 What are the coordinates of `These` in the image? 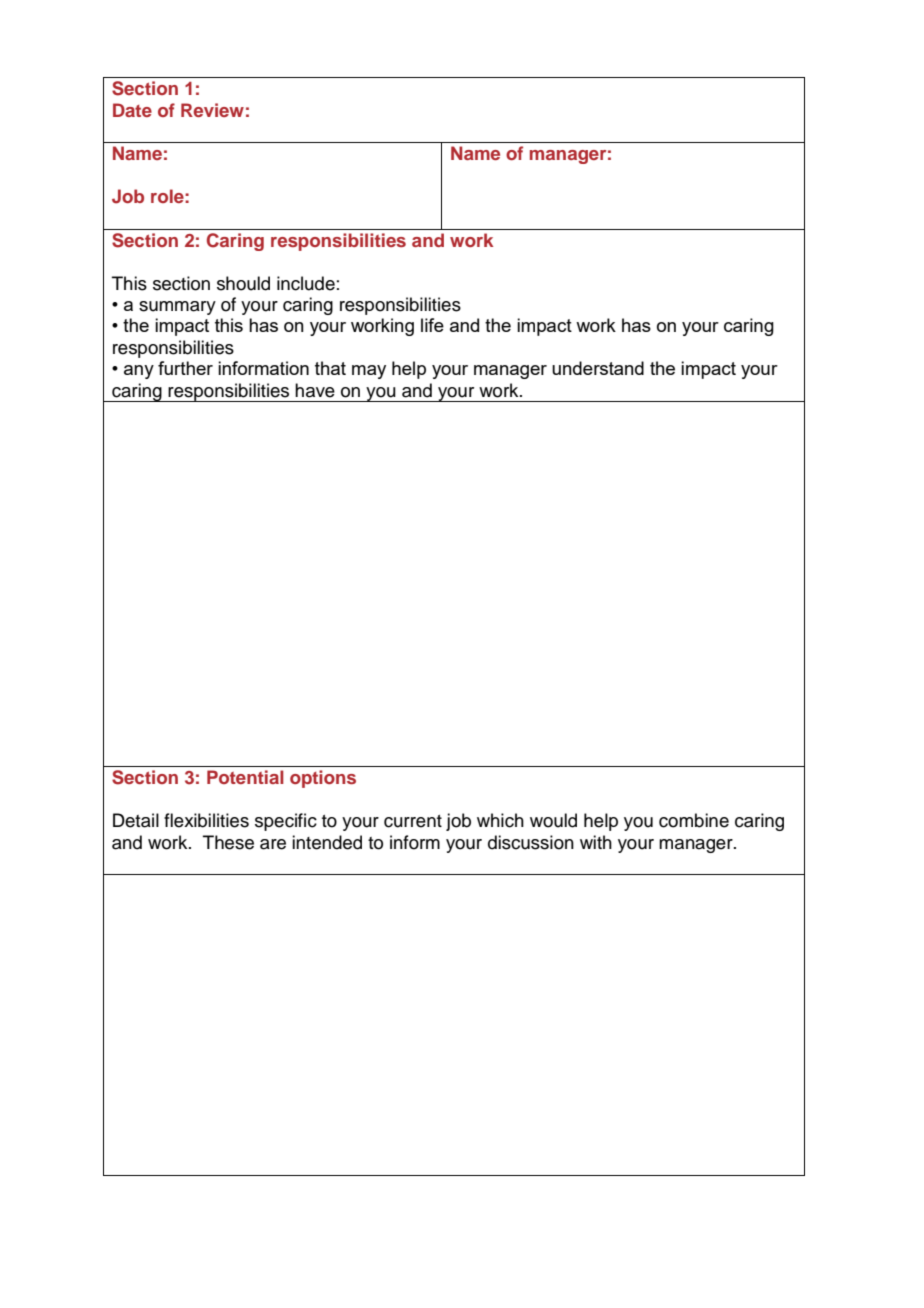 It's located at (228, 842).
